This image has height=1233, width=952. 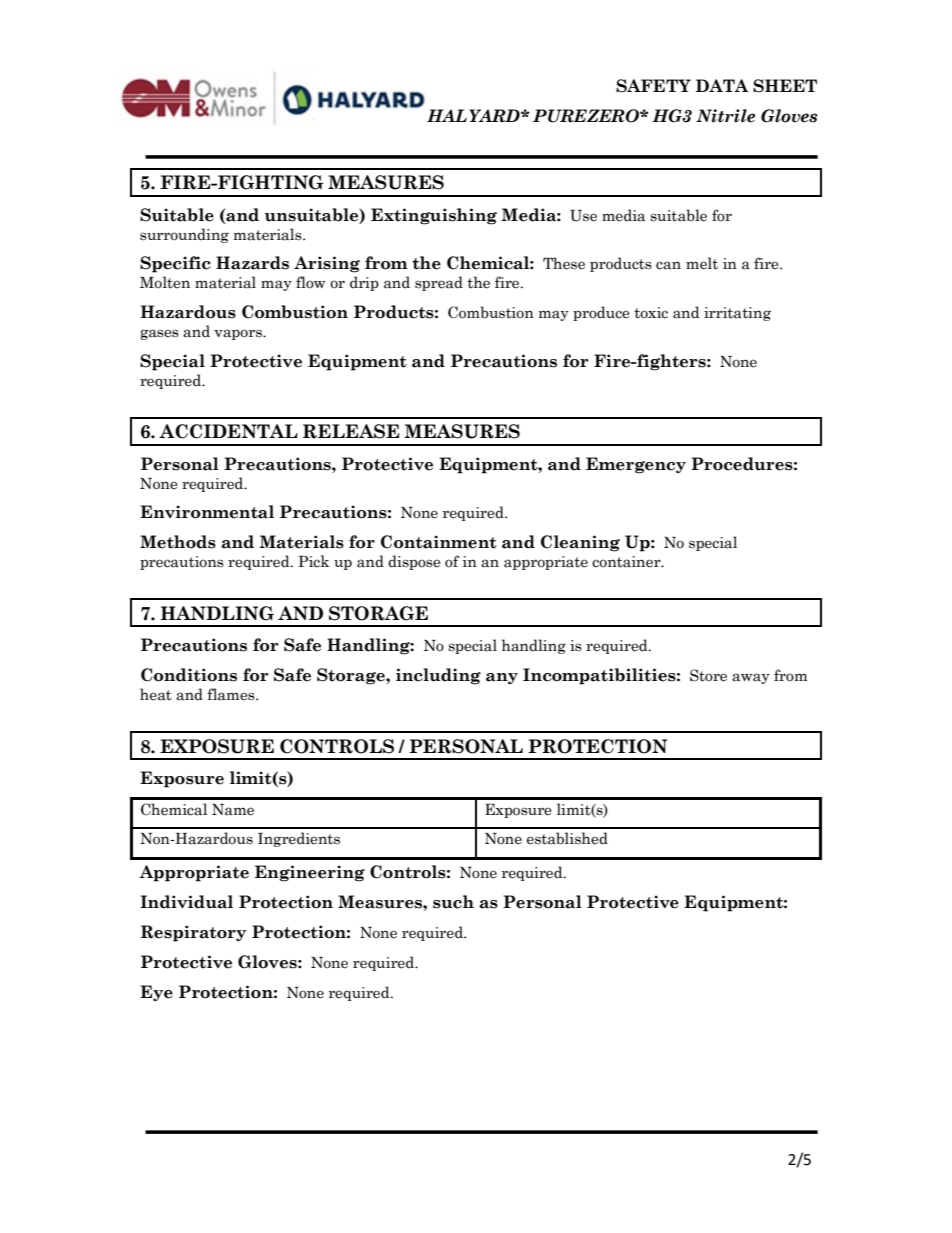 I want to click on established, so click(x=567, y=838).
